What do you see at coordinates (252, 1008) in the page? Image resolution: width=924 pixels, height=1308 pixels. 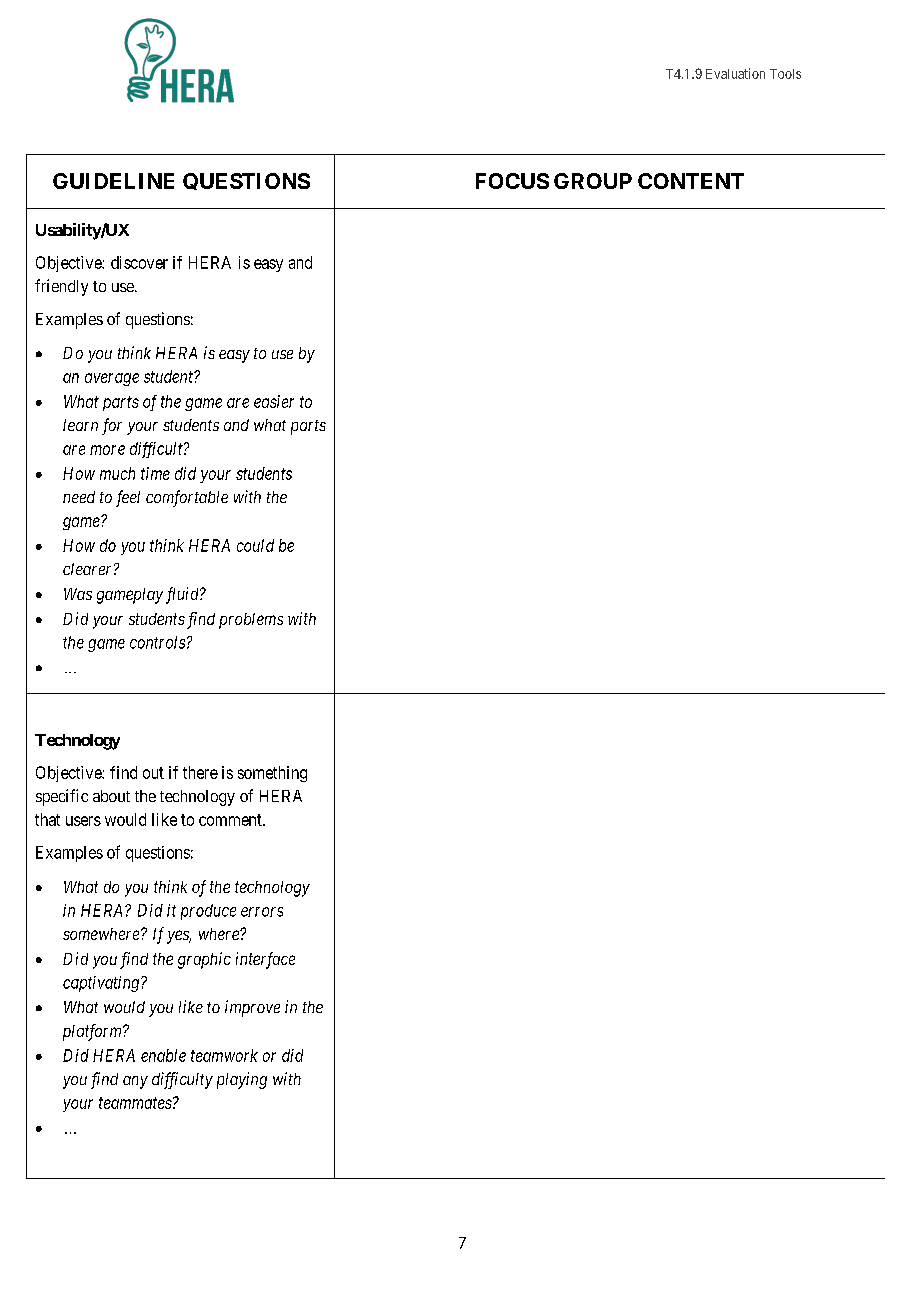 I see `improve` at bounding box center [252, 1008].
